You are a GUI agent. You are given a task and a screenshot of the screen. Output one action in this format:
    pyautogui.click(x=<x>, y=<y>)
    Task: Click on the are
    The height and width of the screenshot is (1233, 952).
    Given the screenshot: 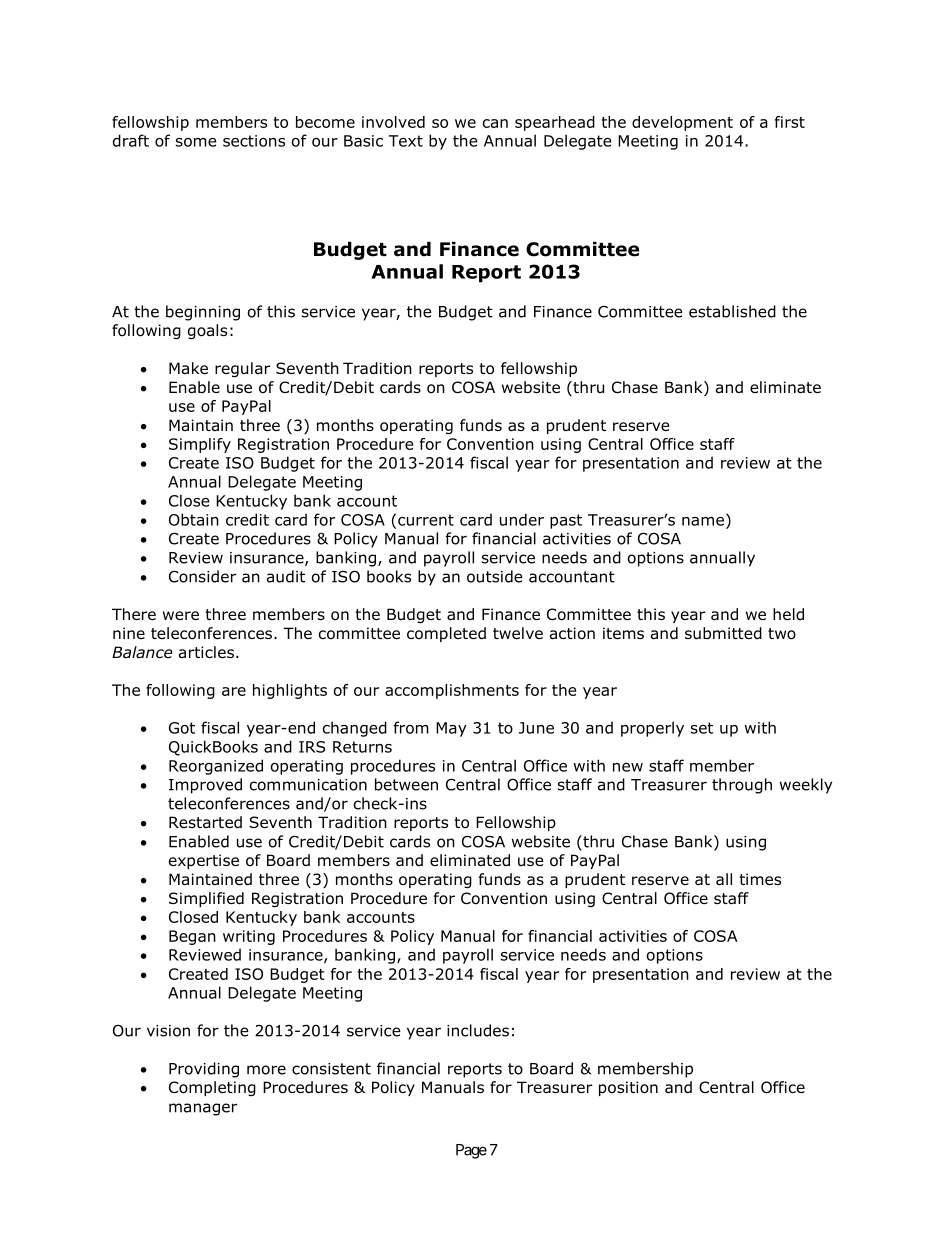 What is the action you would take?
    pyautogui.click(x=234, y=691)
